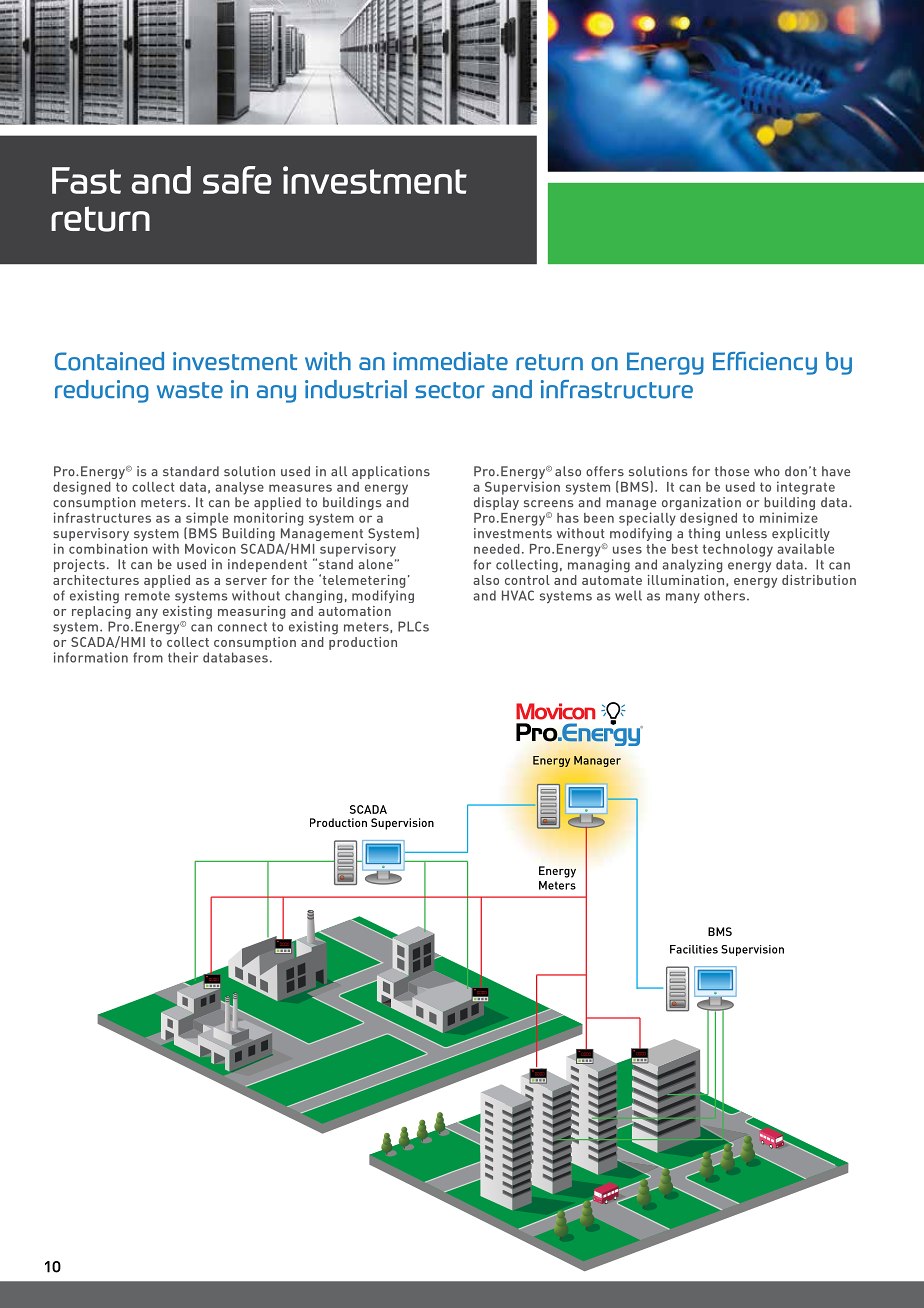 Image resolution: width=924 pixels, height=1308 pixels. I want to click on safe, so click(237, 180).
